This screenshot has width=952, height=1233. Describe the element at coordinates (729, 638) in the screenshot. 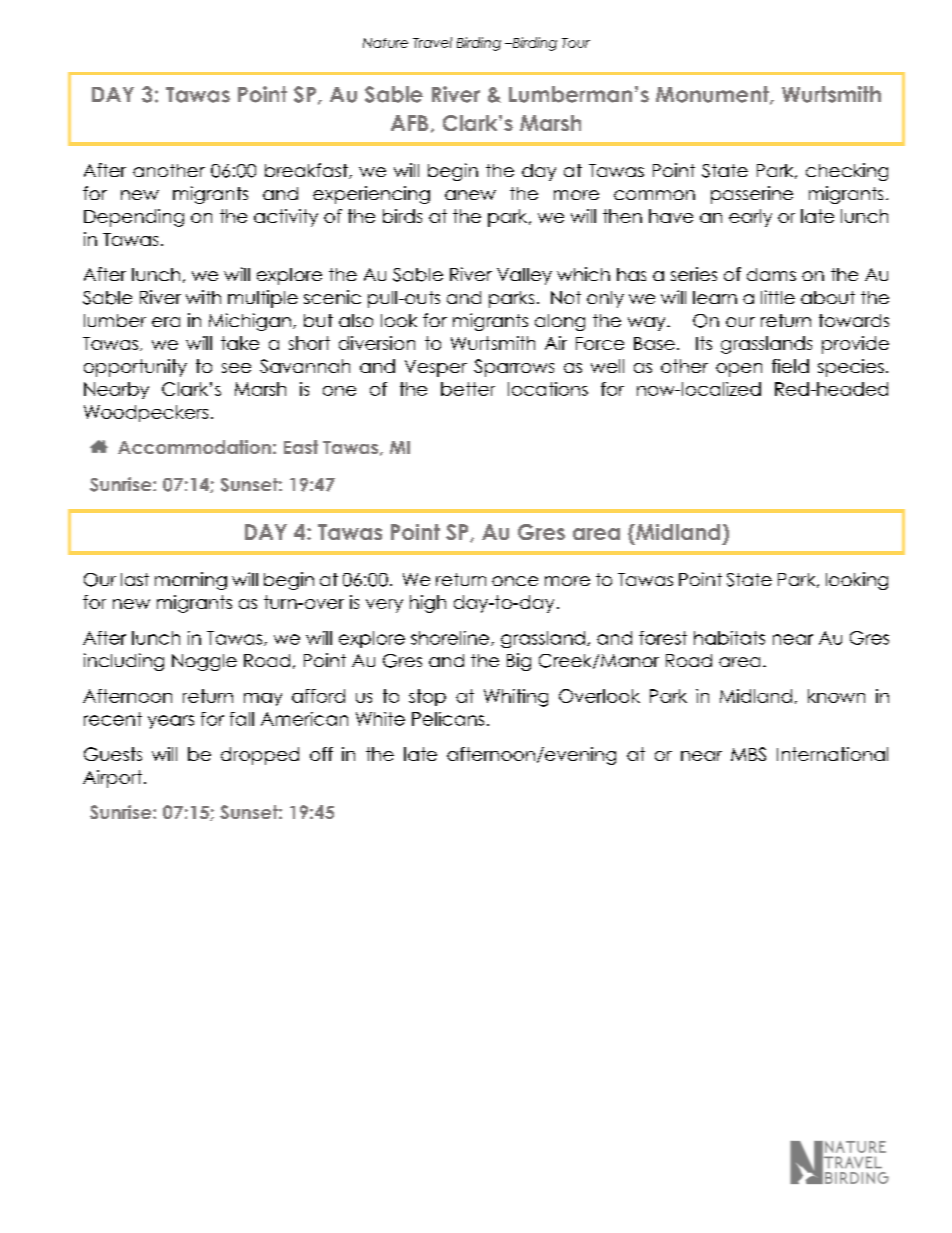

I see `habitats` at that location.
